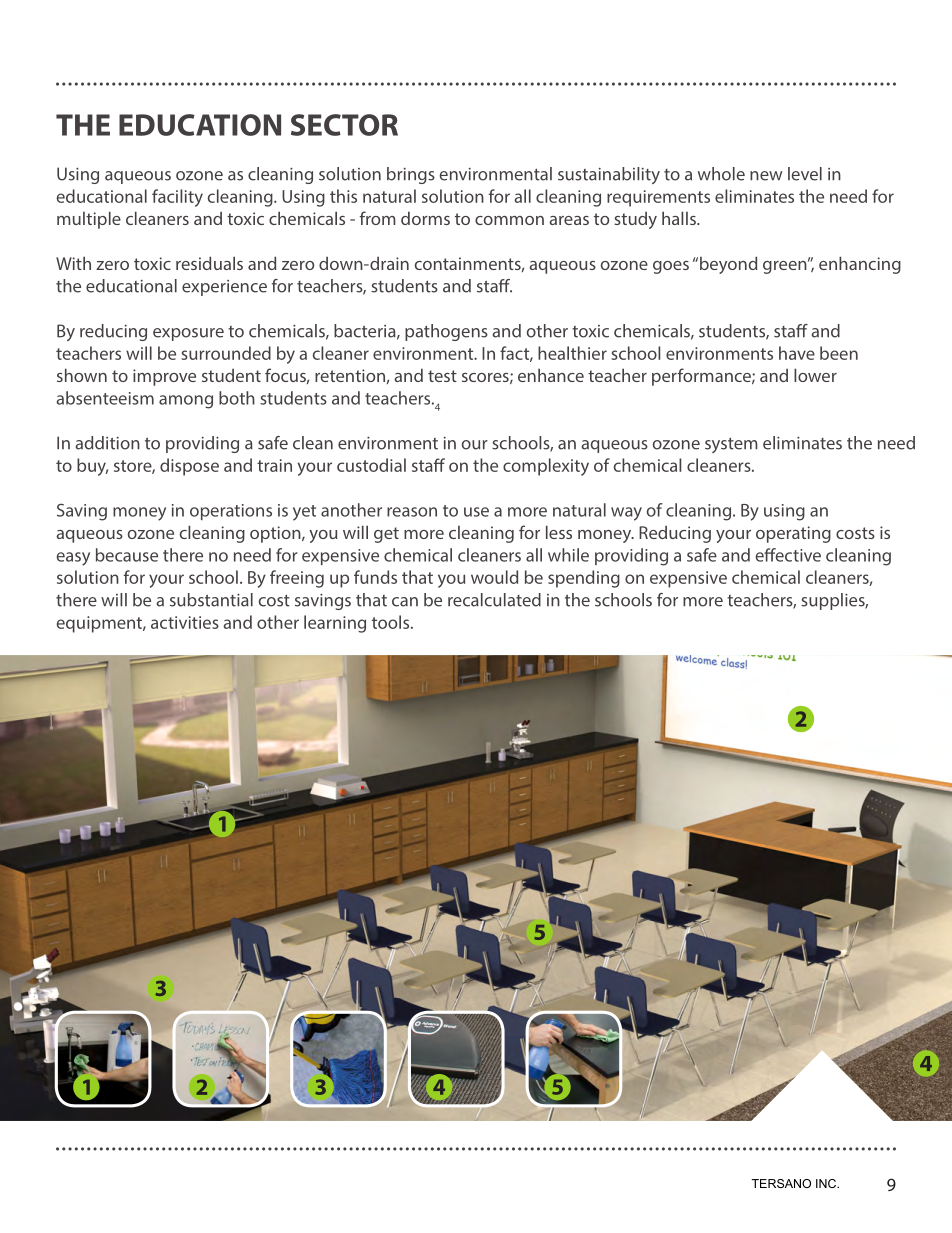 The width and height of the page is (952, 1233). I want to click on substantial, so click(211, 600).
